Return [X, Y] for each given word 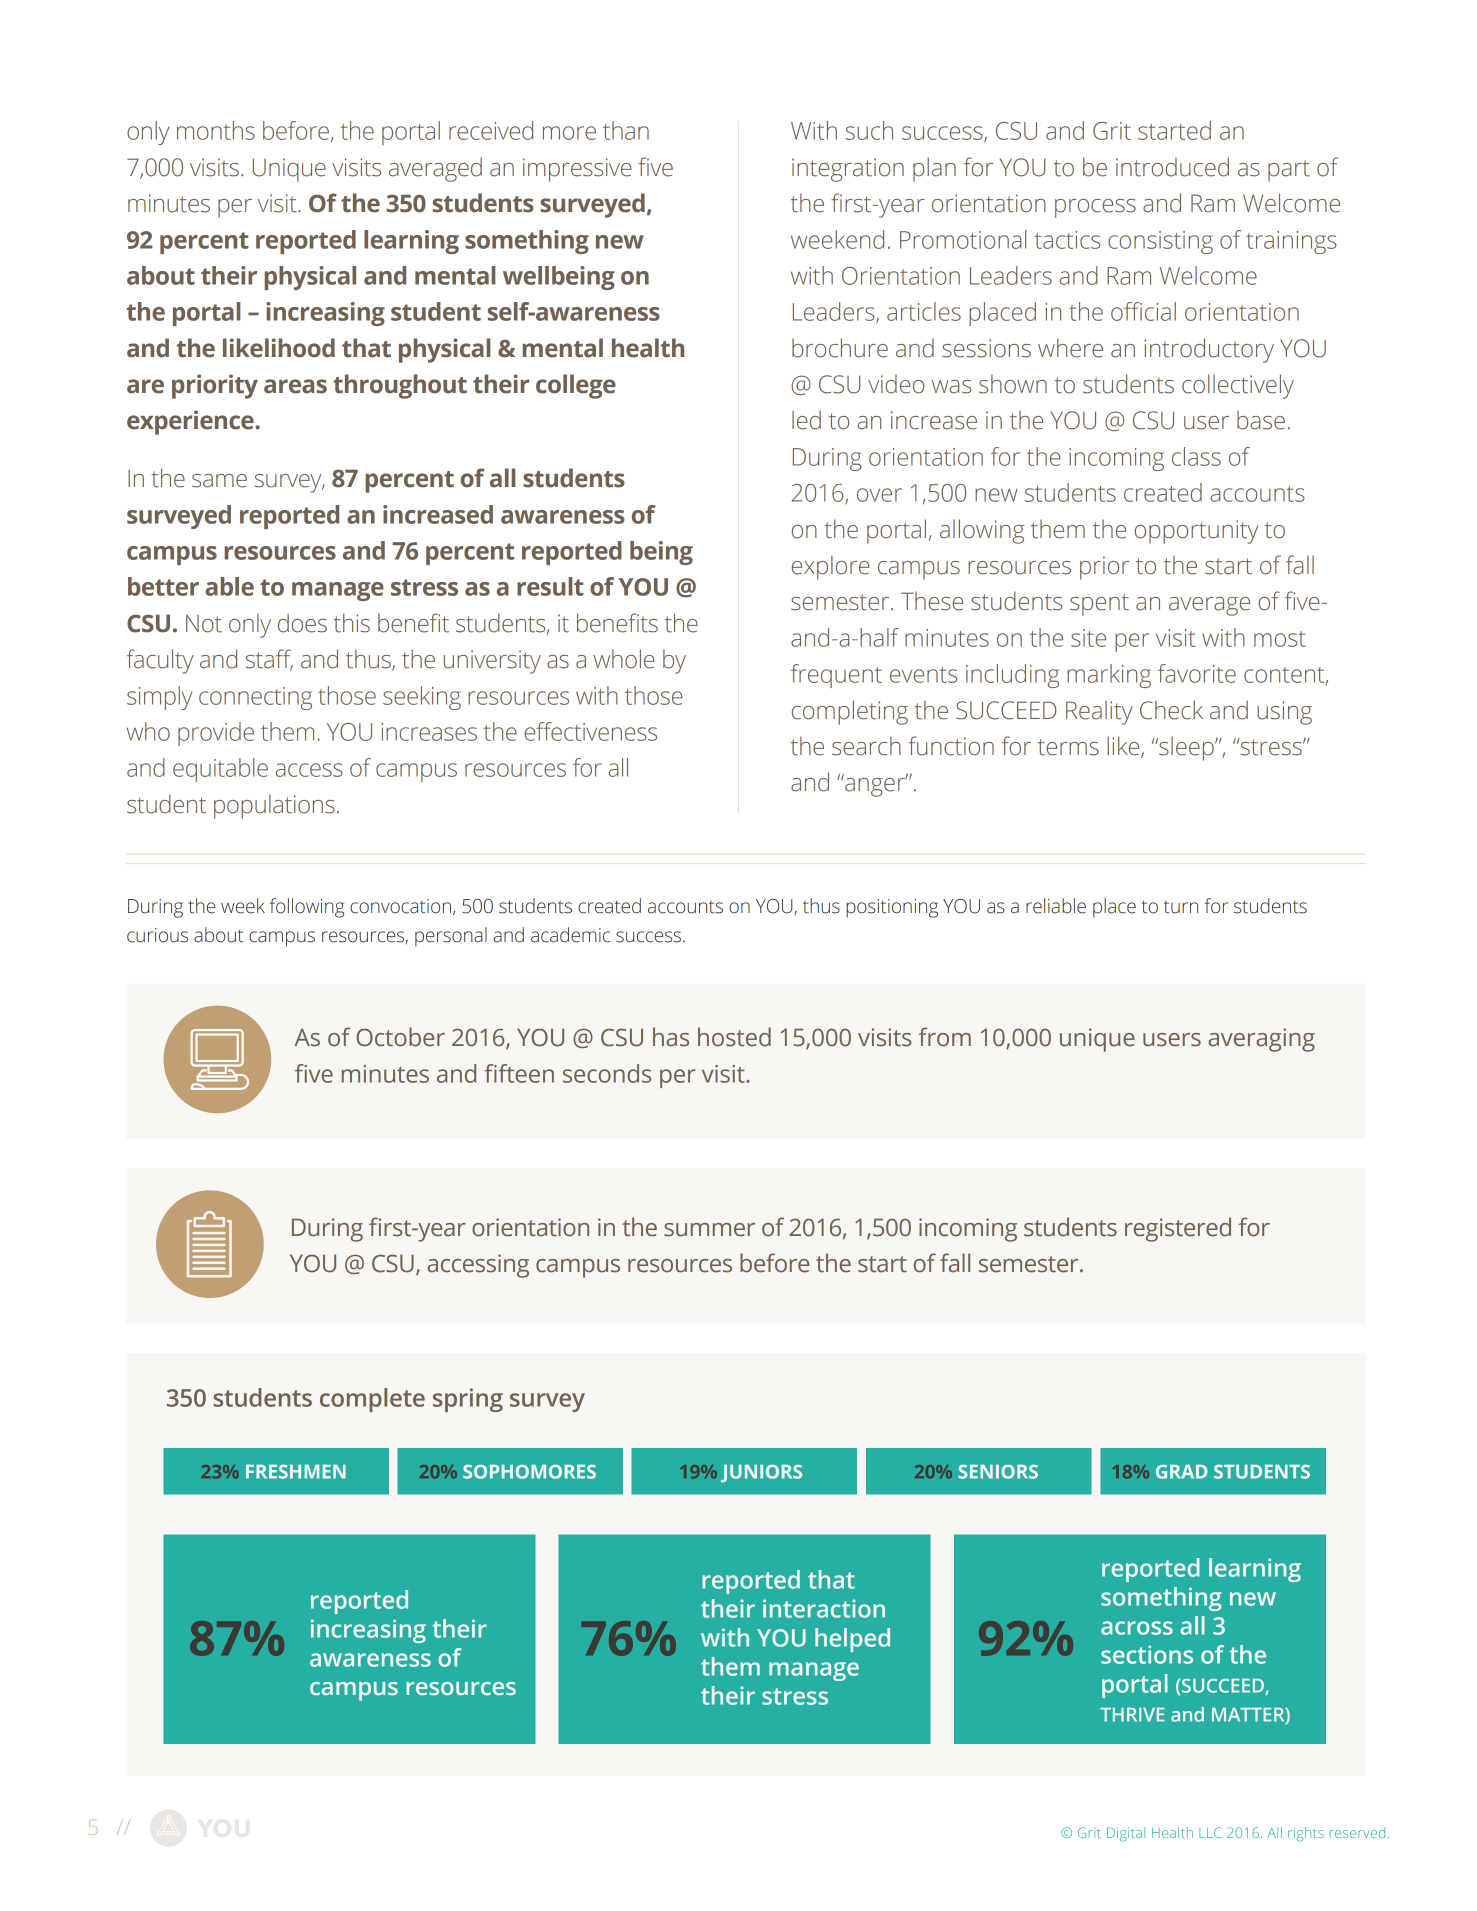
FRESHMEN [296, 1472]
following [307, 908]
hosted [734, 1037]
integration [848, 170]
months [216, 130]
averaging [1261, 1040]
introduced [1172, 167]
